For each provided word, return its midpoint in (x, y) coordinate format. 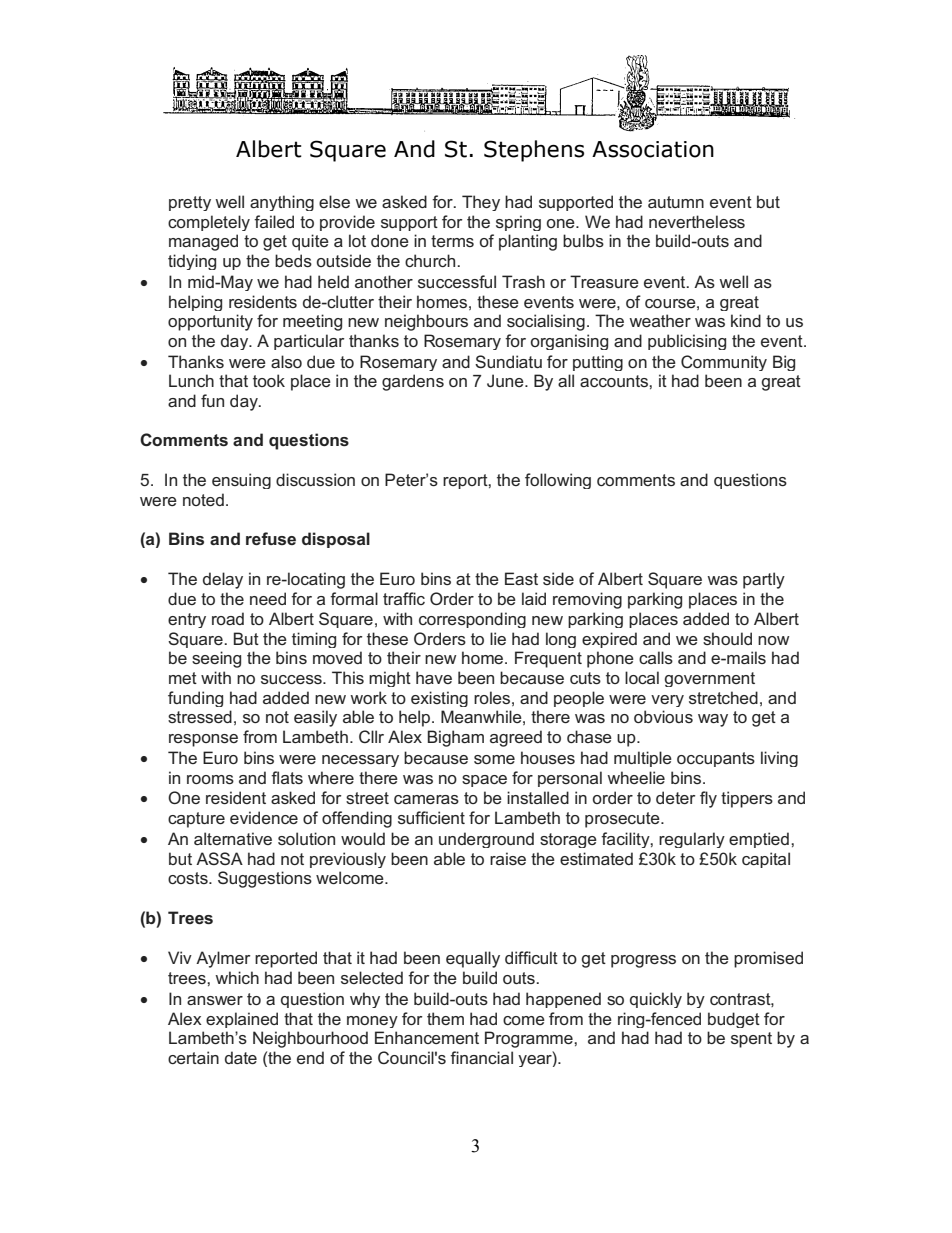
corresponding (472, 620)
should (727, 638)
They (481, 203)
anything (282, 203)
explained (242, 1020)
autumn (676, 202)
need (268, 598)
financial (481, 1057)
